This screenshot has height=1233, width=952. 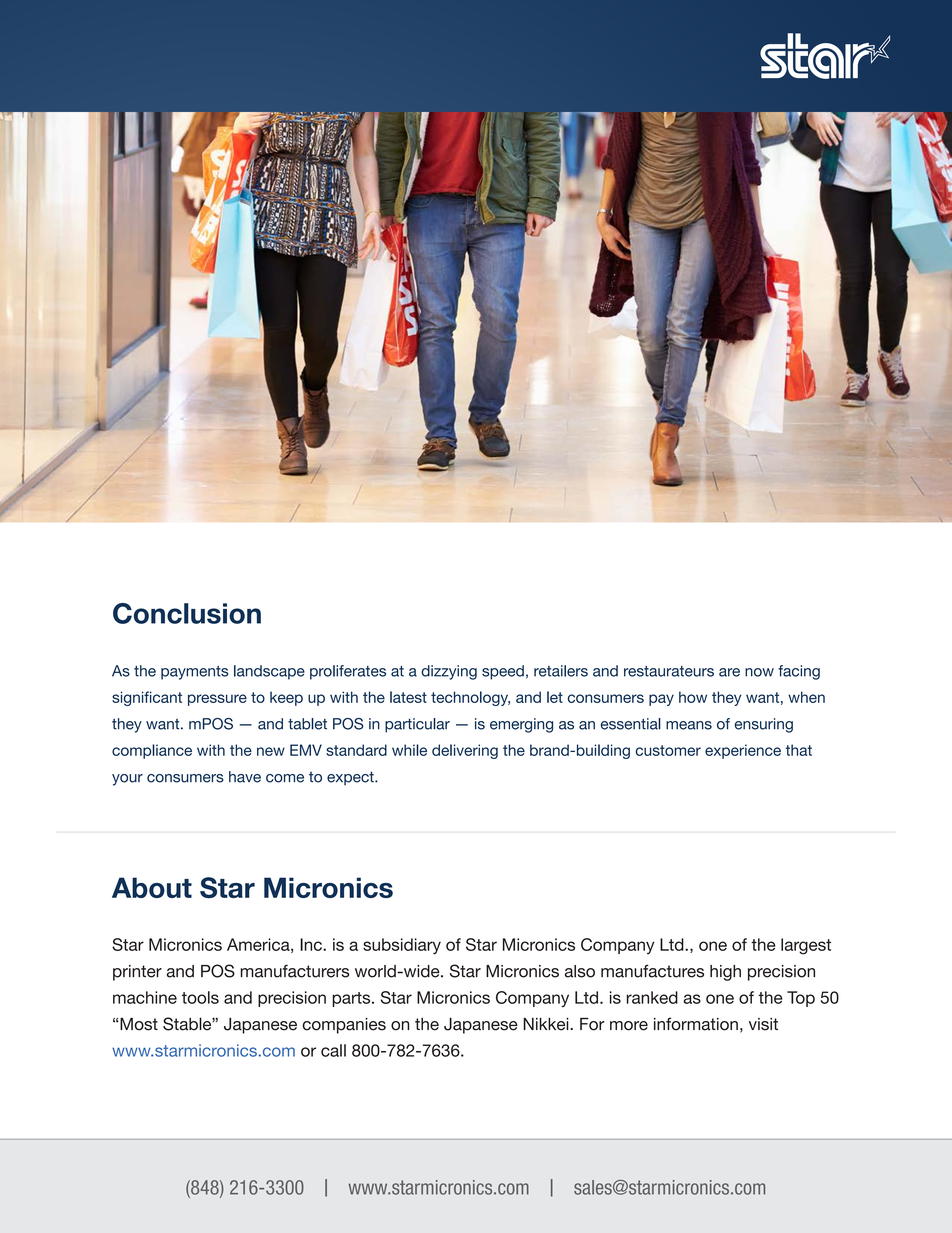 I want to click on Most, so click(x=139, y=1024).
